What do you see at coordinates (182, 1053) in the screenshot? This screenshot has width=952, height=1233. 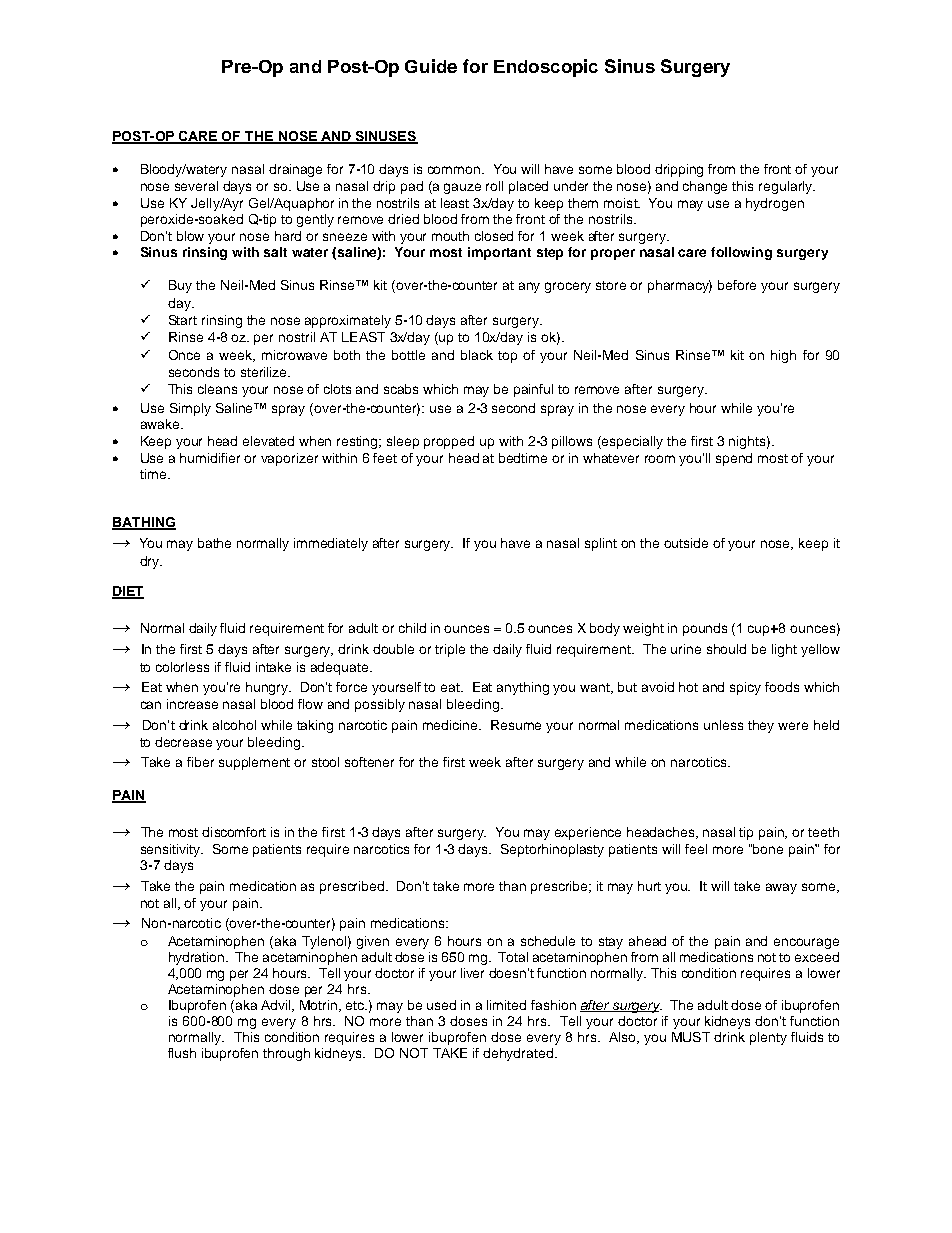 I see `flush` at bounding box center [182, 1053].
